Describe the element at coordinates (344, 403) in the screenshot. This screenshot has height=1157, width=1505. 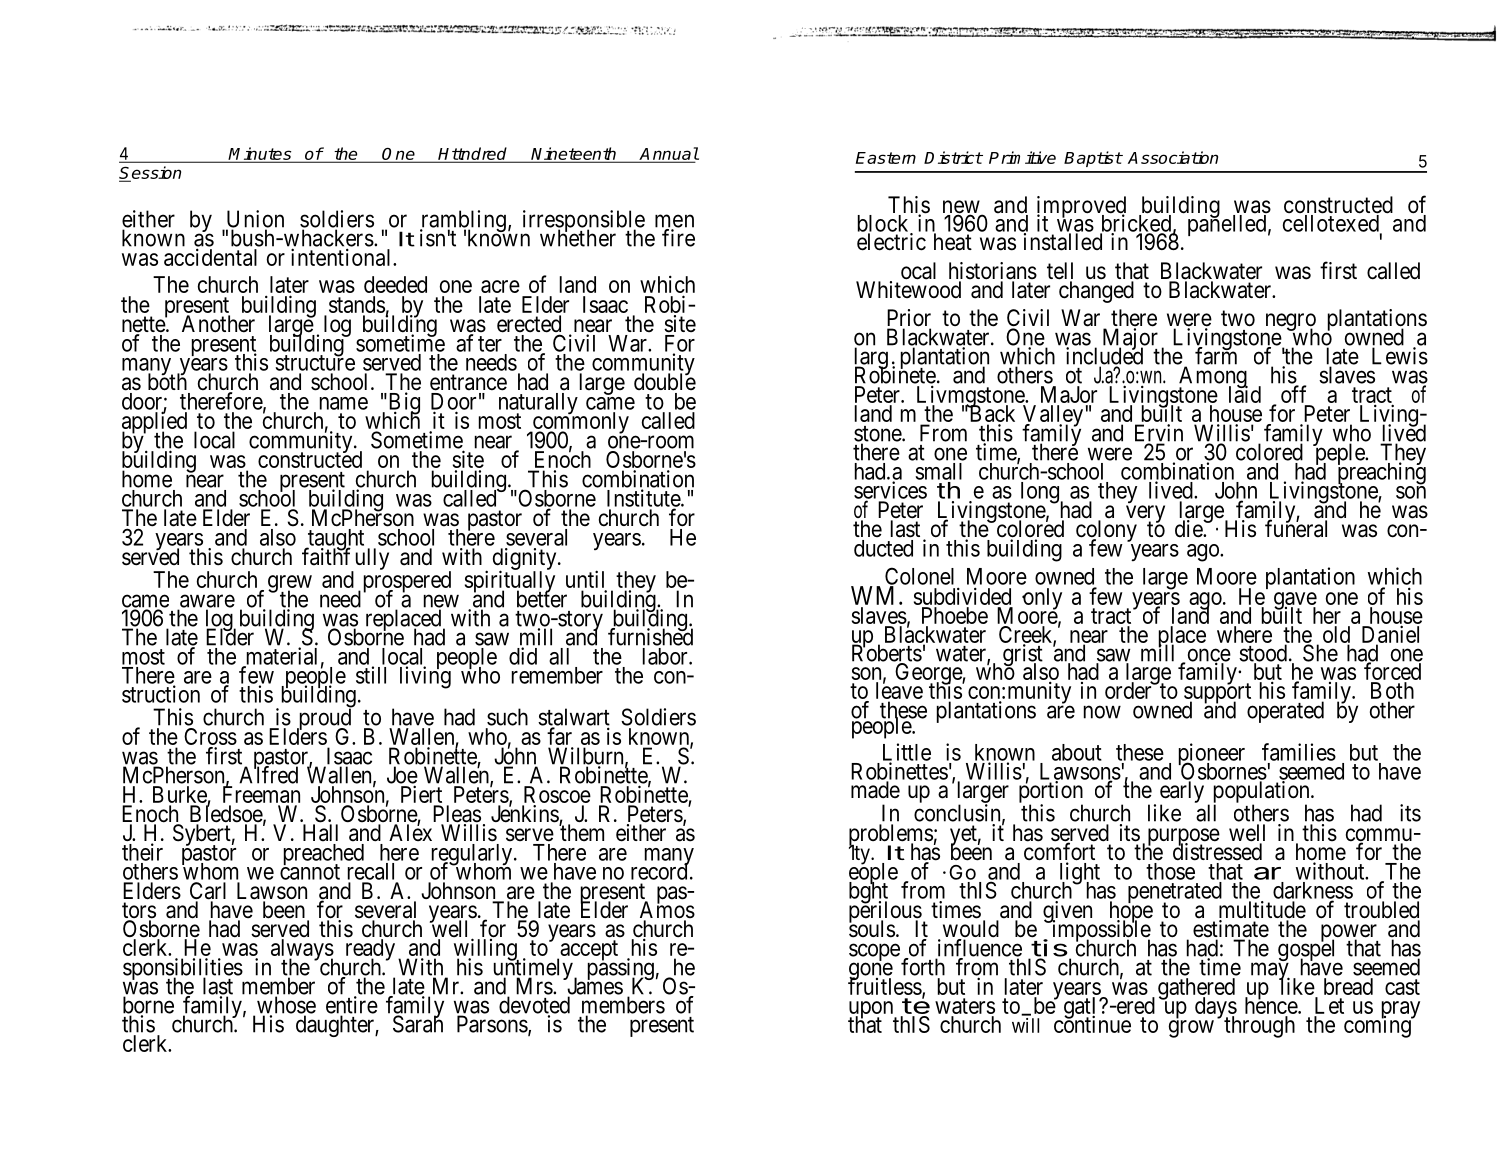
I see `name` at that location.
